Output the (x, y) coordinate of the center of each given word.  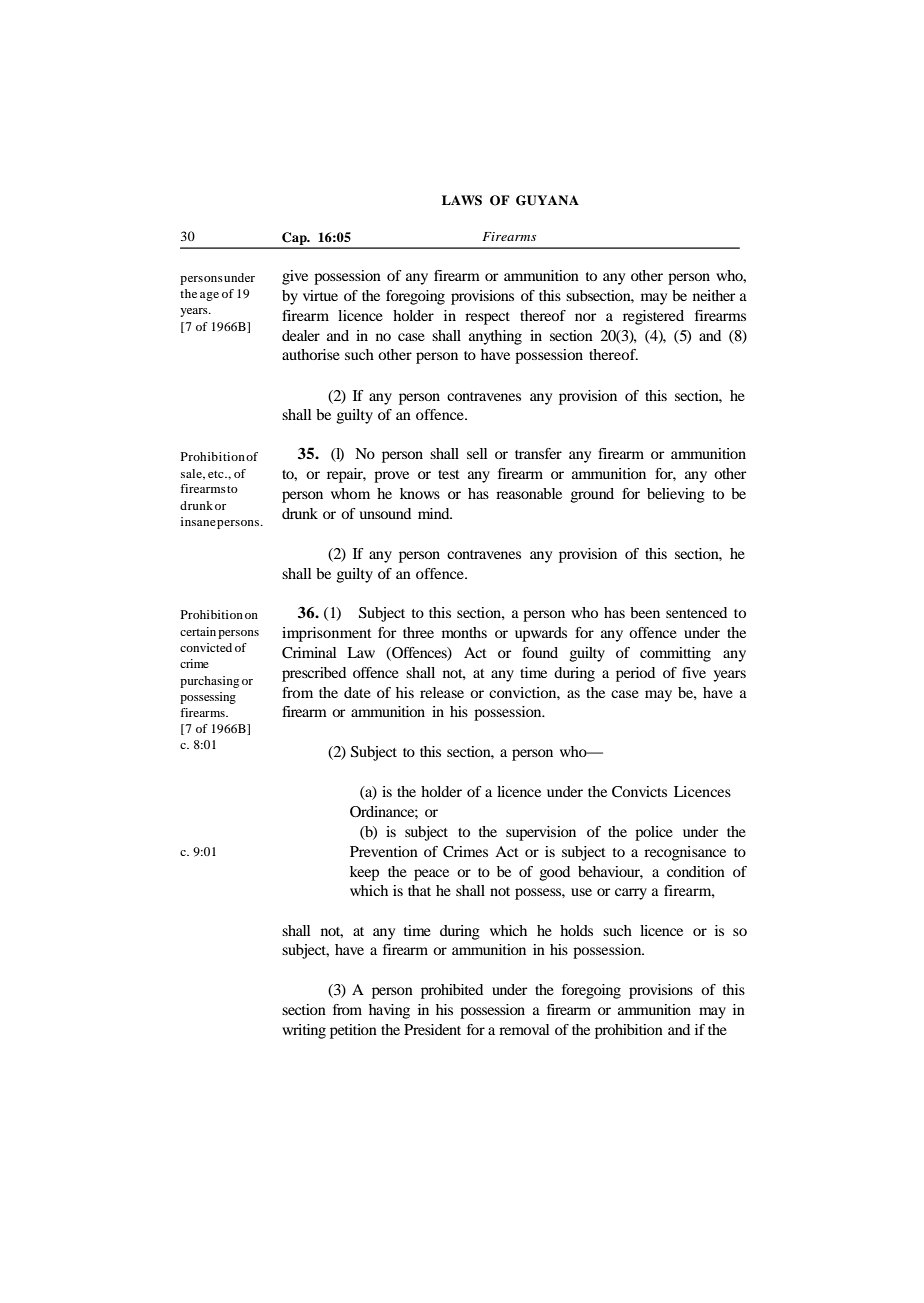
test (449, 474)
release (442, 692)
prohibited (452, 991)
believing (676, 495)
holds (576, 930)
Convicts (639, 792)
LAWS (462, 200)
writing (304, 1031)
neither (714, 295)
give (295, 277)
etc (217, 474)
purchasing (209, 682)
